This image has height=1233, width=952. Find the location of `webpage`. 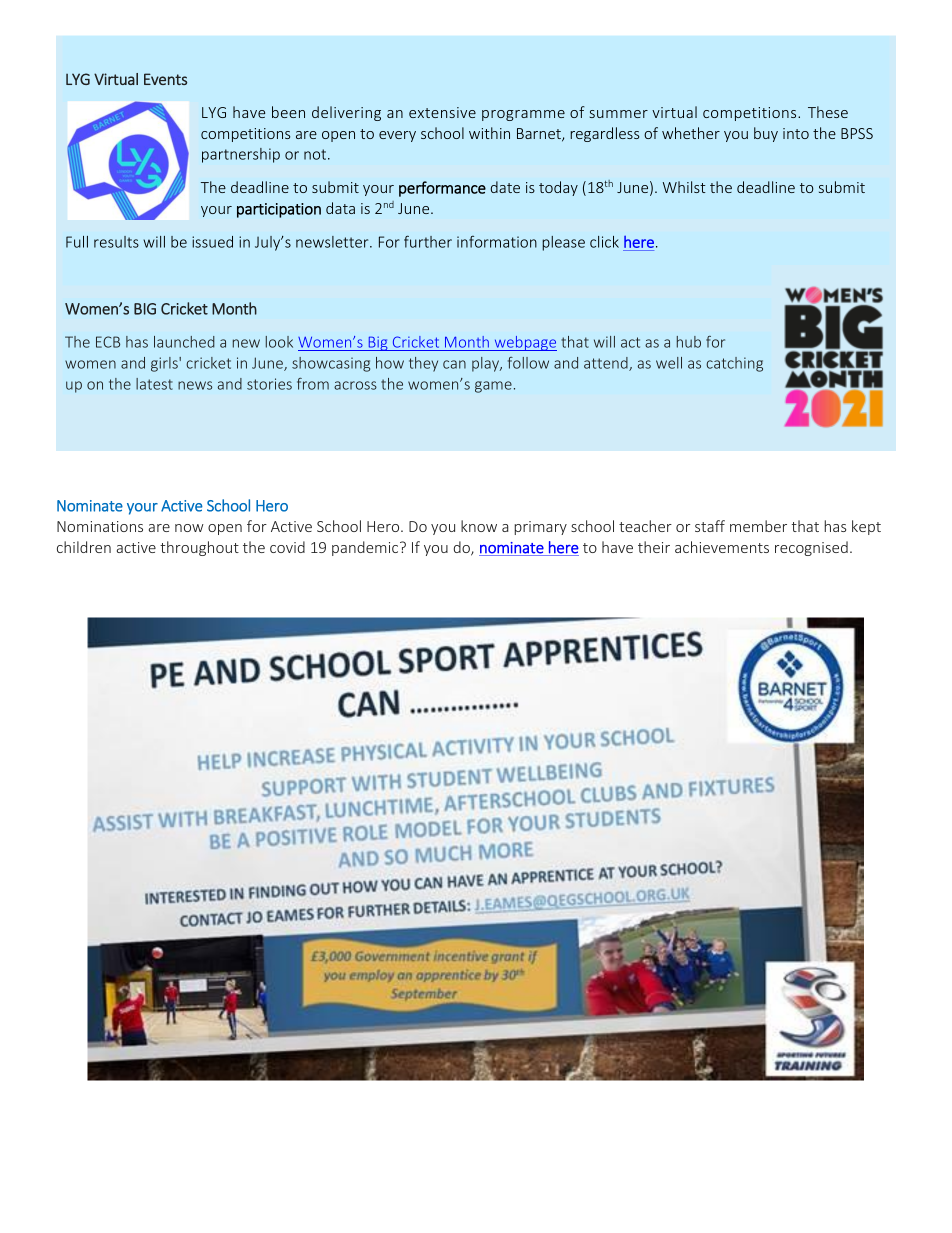

webpage is located at coordinates (524, 343).
